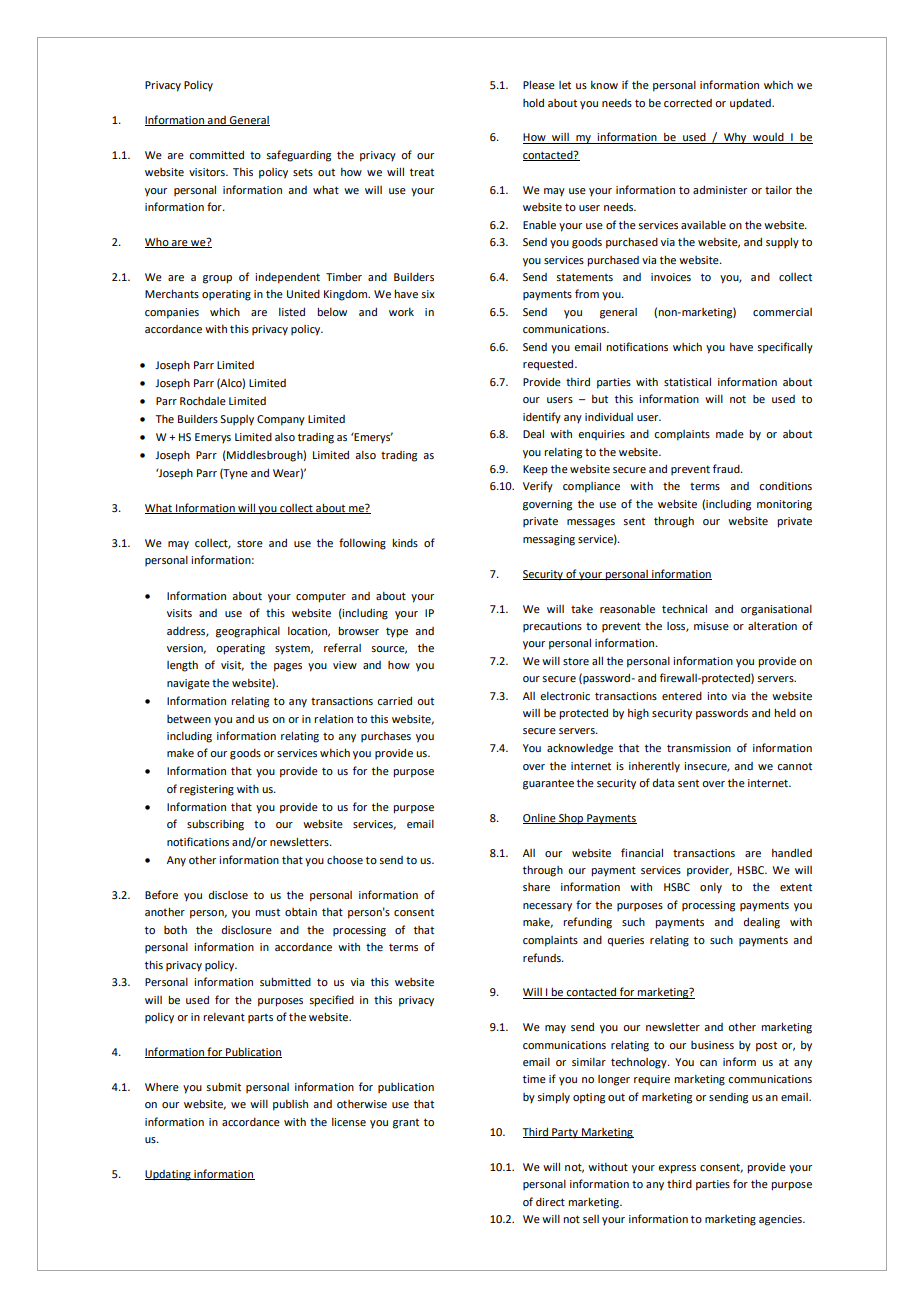 This image has height=1308, width=924. Describe the element at coordinates (169, 1175) in the image. I see `Updating` at that location.
